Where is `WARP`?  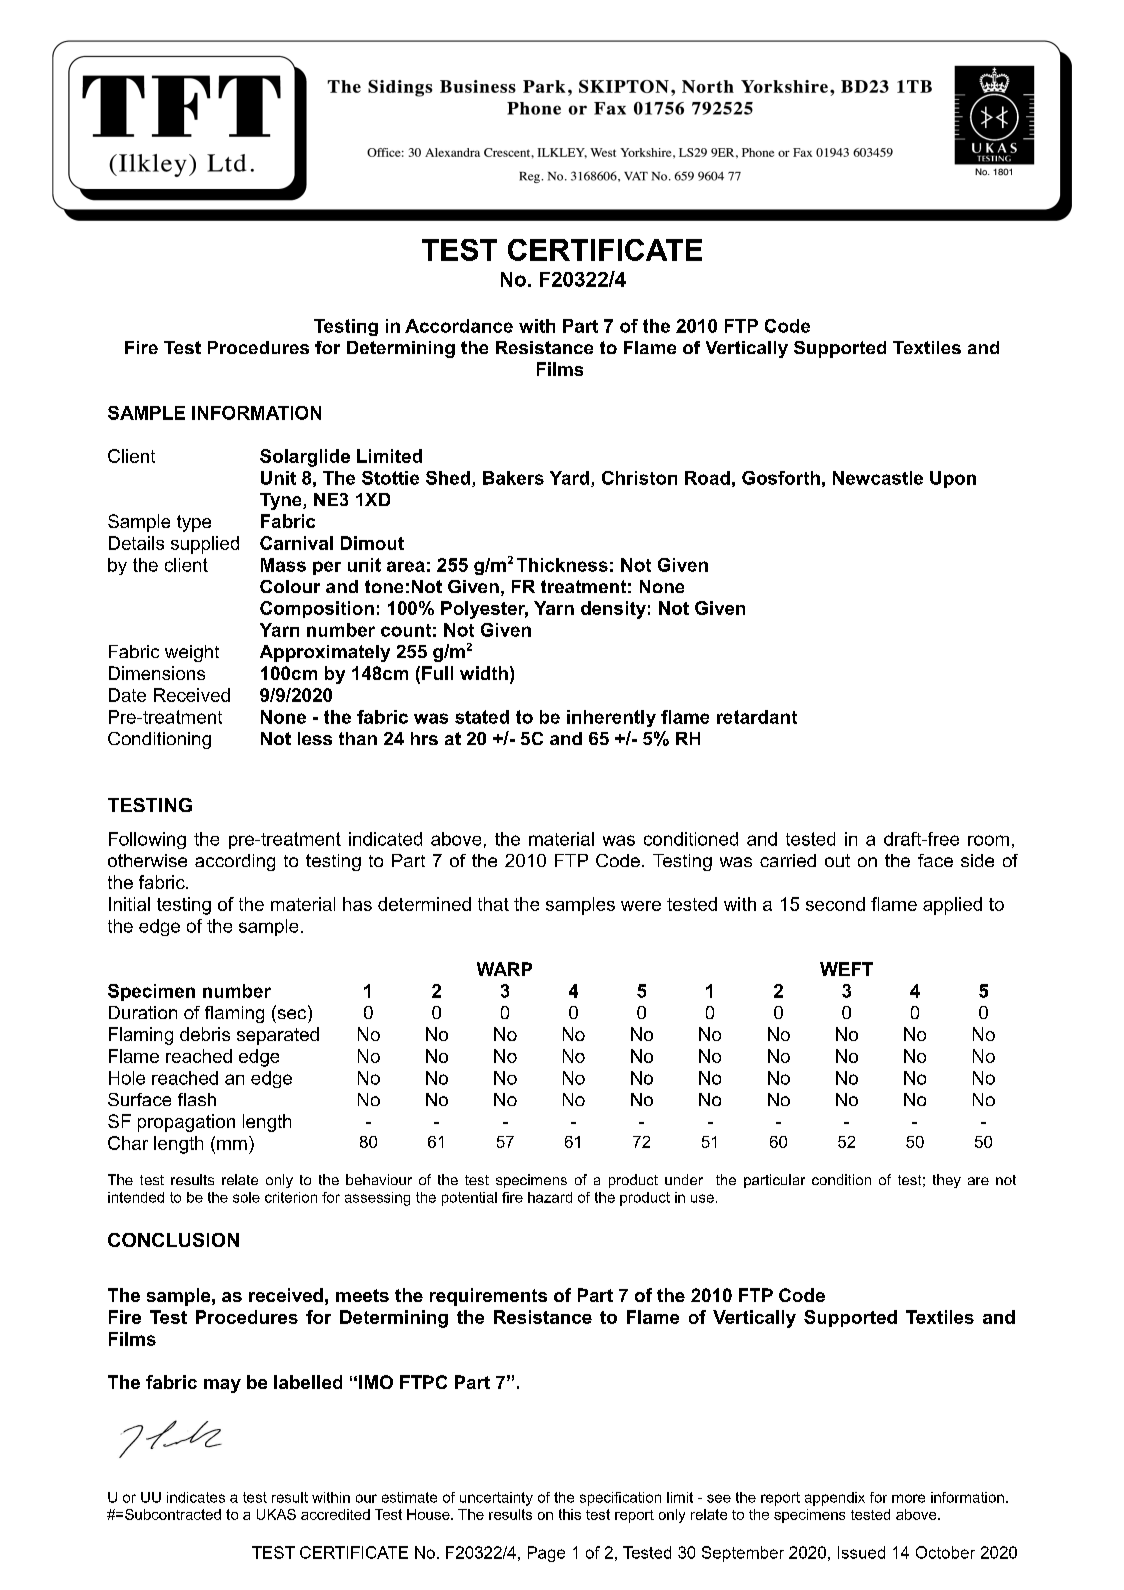 WARP is located at coordinates (504, 969).
